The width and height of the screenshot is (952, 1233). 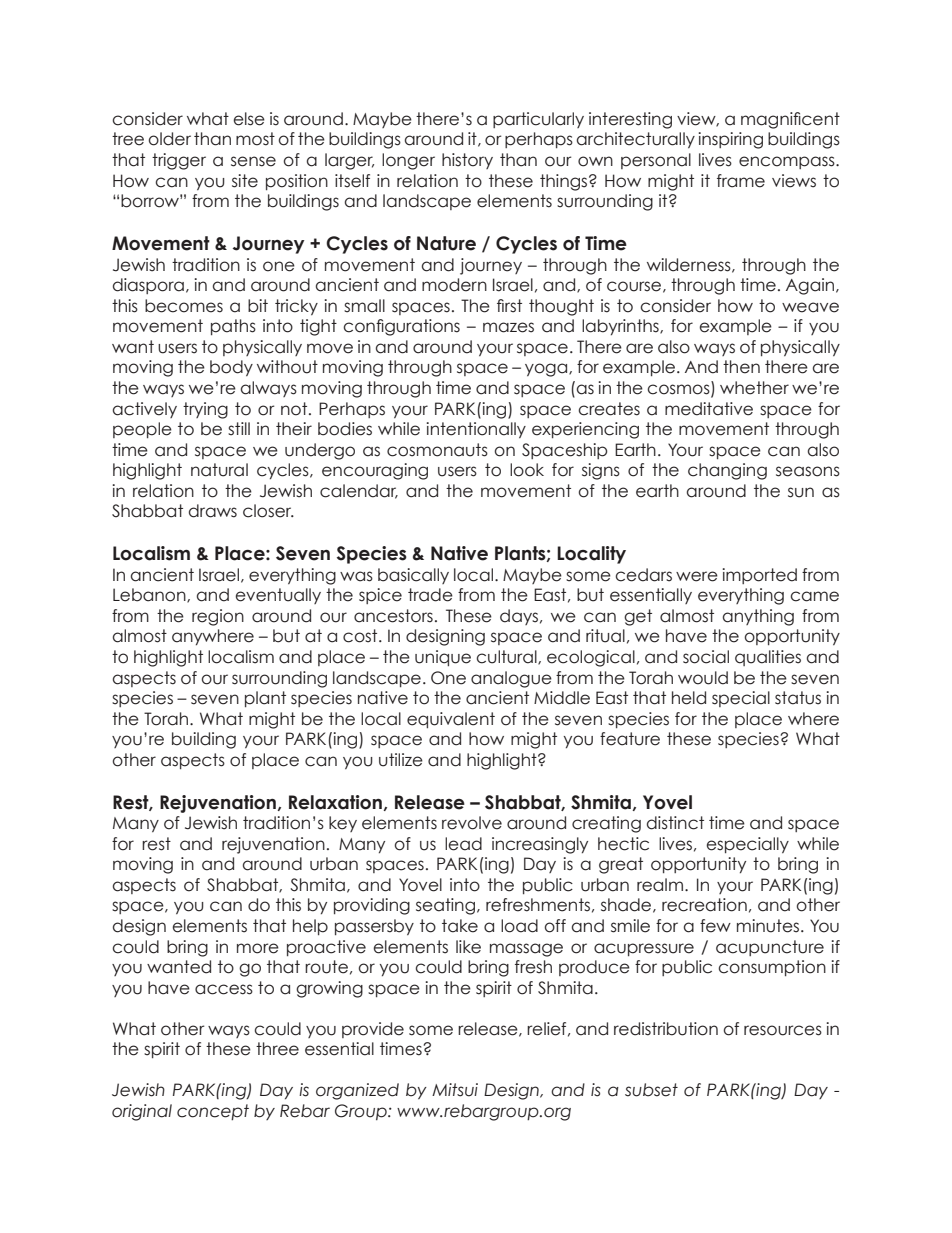 I want to click on concept, so click(x=213, y=1112).
